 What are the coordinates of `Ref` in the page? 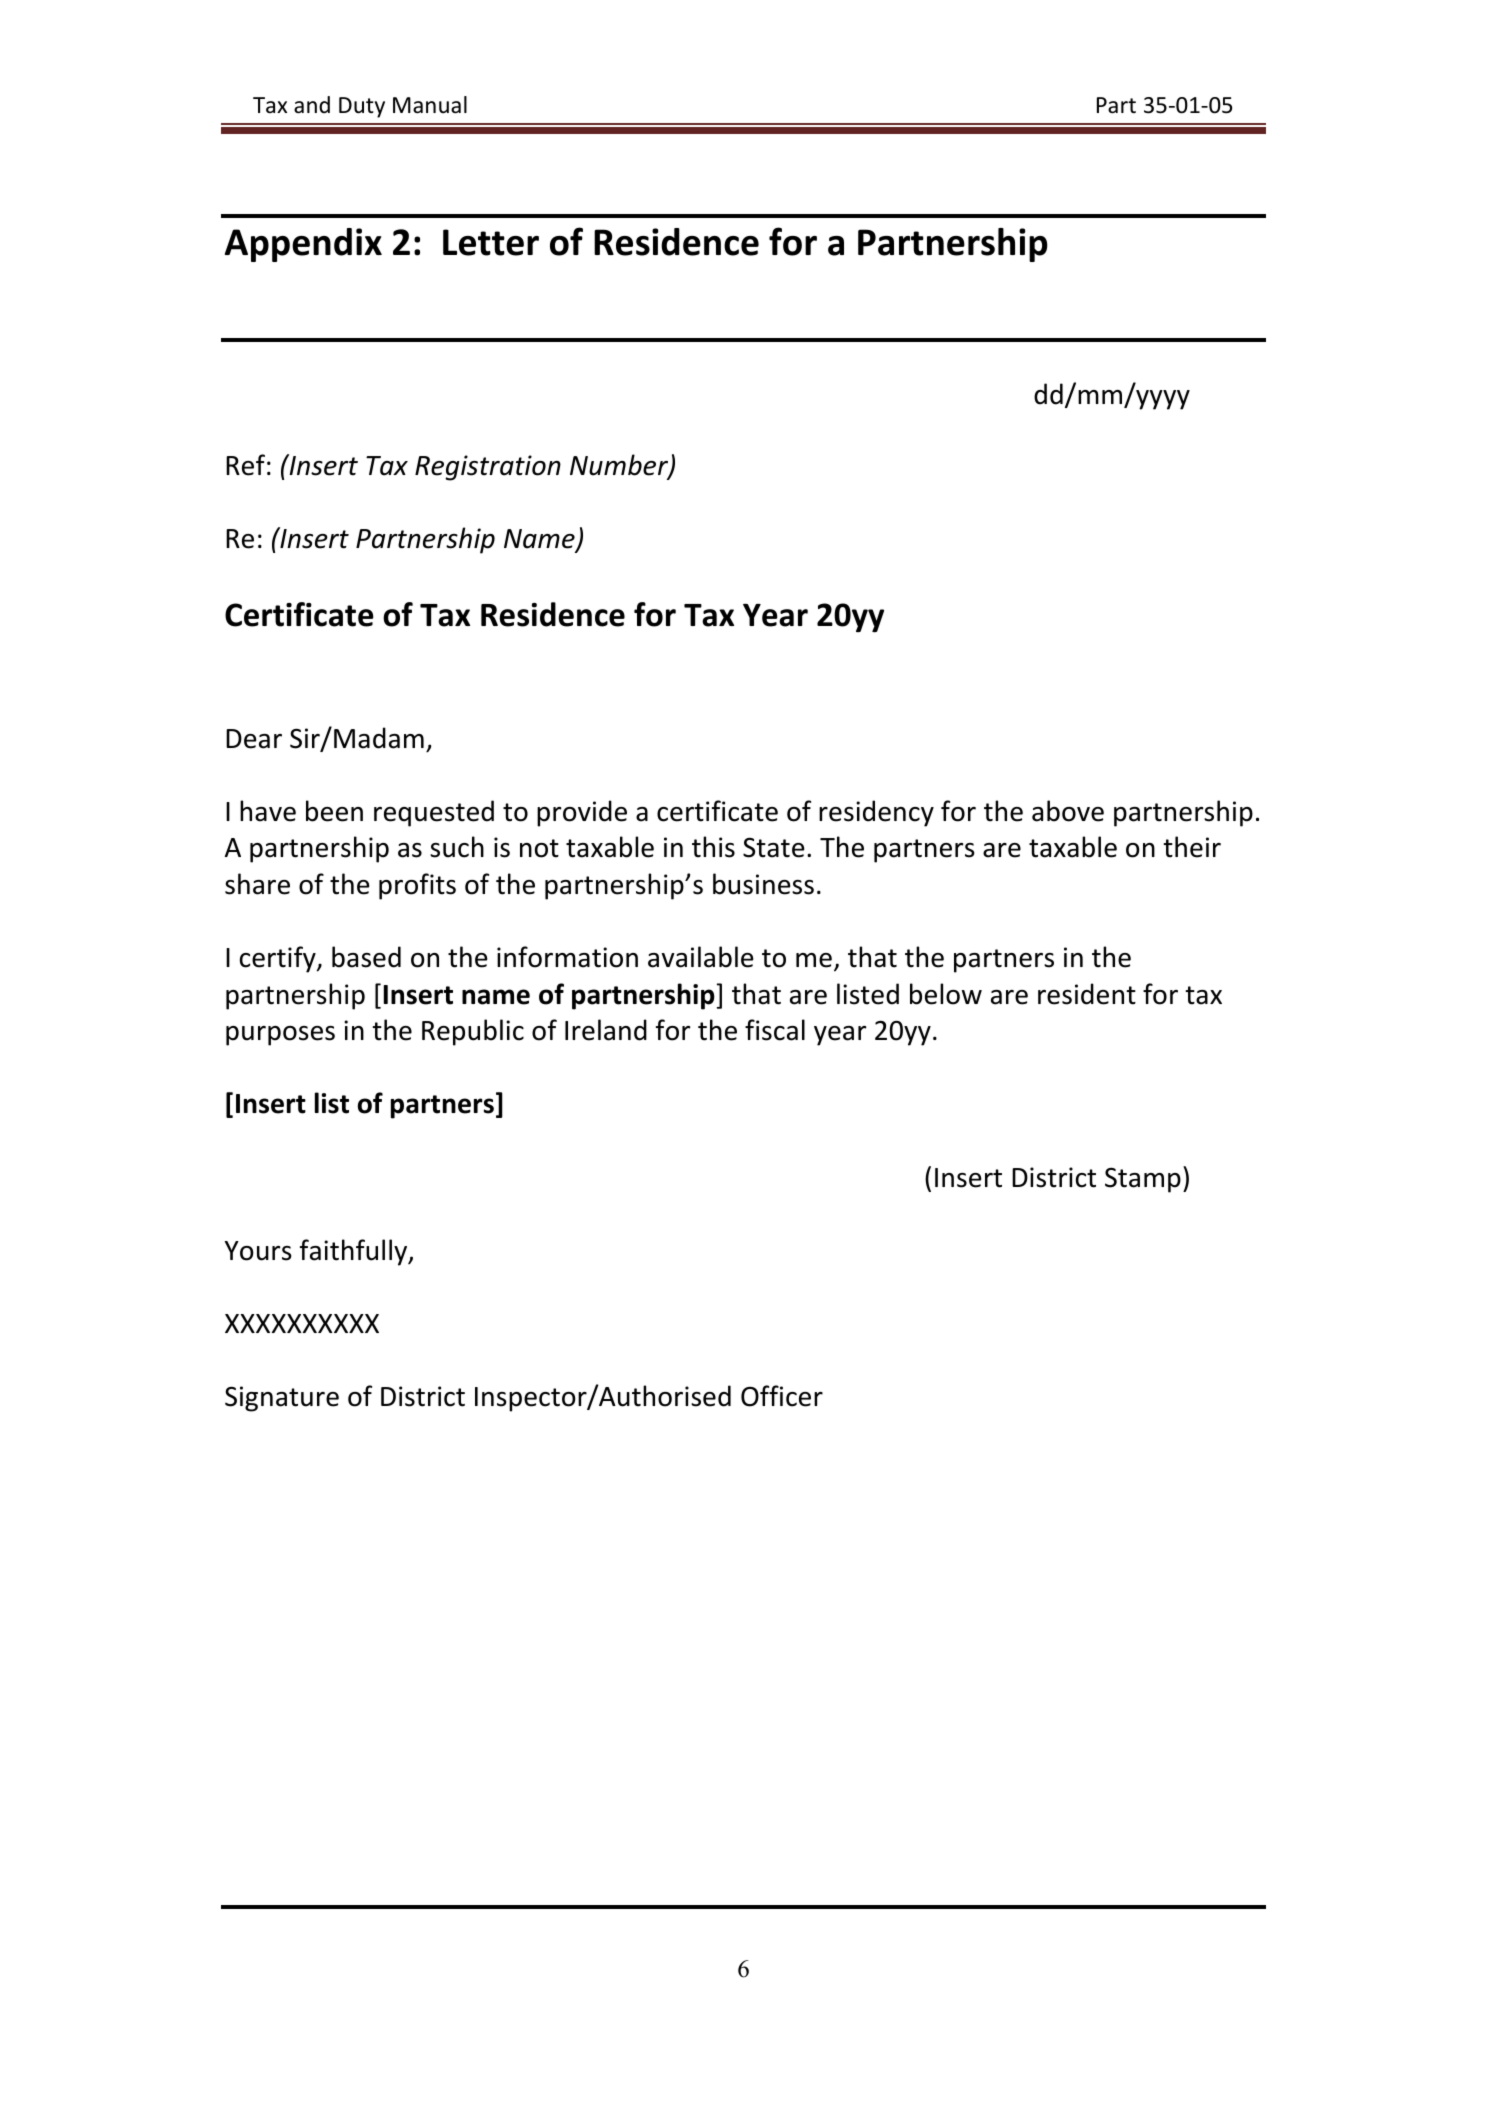 It's located at (245, 465).
